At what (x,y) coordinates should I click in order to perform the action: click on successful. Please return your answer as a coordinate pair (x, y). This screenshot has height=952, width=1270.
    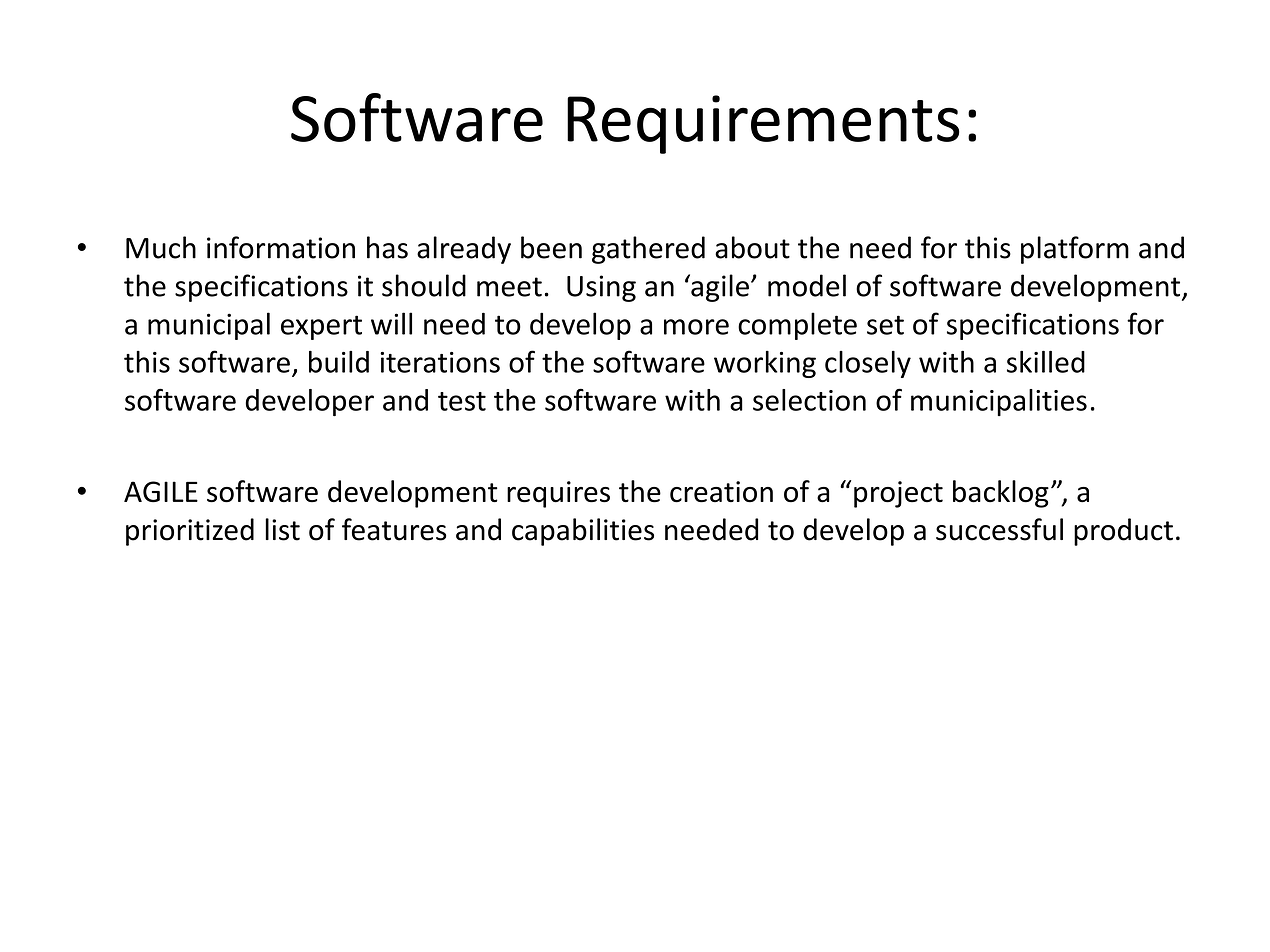
    Looking at the image, I should click on (999, 529).
